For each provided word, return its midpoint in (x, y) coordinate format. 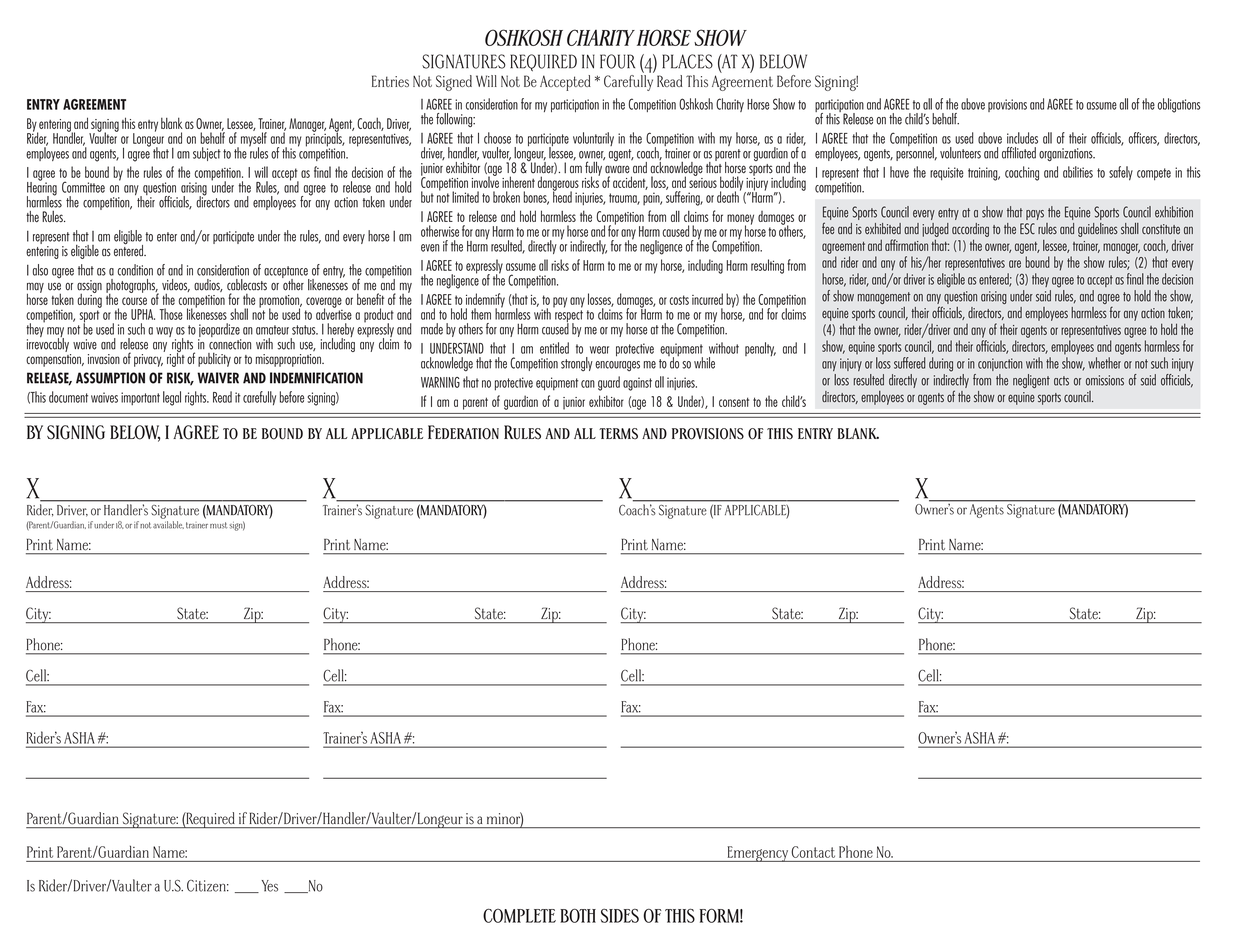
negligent (1031, 381)
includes (1022, 138)
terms (618, 434)
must (218, 525)
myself (254, 139)
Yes (269, 886)
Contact (813, 852)
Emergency (758, 854)
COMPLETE (519, 915)
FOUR (617, 61)
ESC (1027, 229)
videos (176, 285)
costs (679, 300)
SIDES (620, 915)
